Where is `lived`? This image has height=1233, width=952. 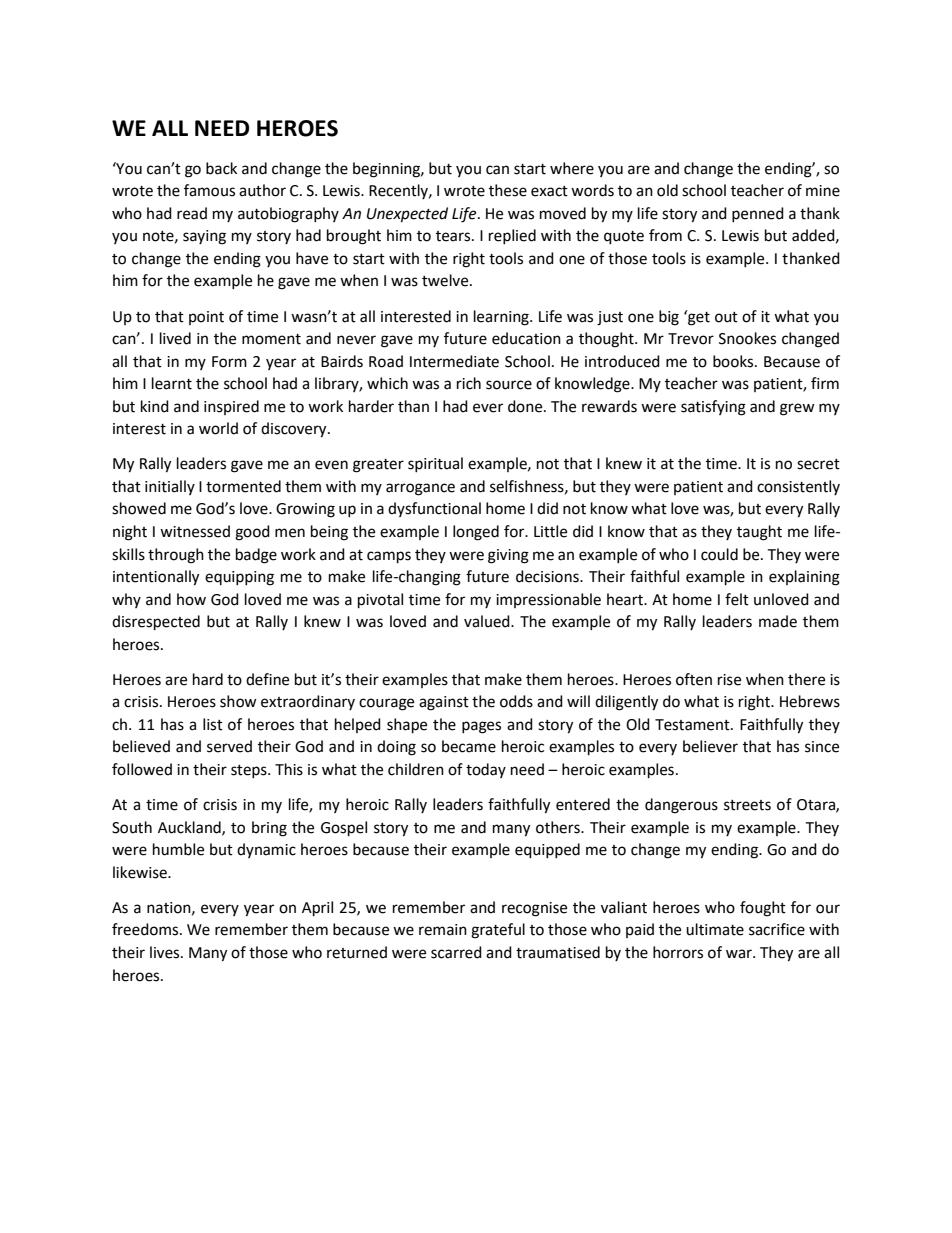
lived is located at coordinates (175, 338).
